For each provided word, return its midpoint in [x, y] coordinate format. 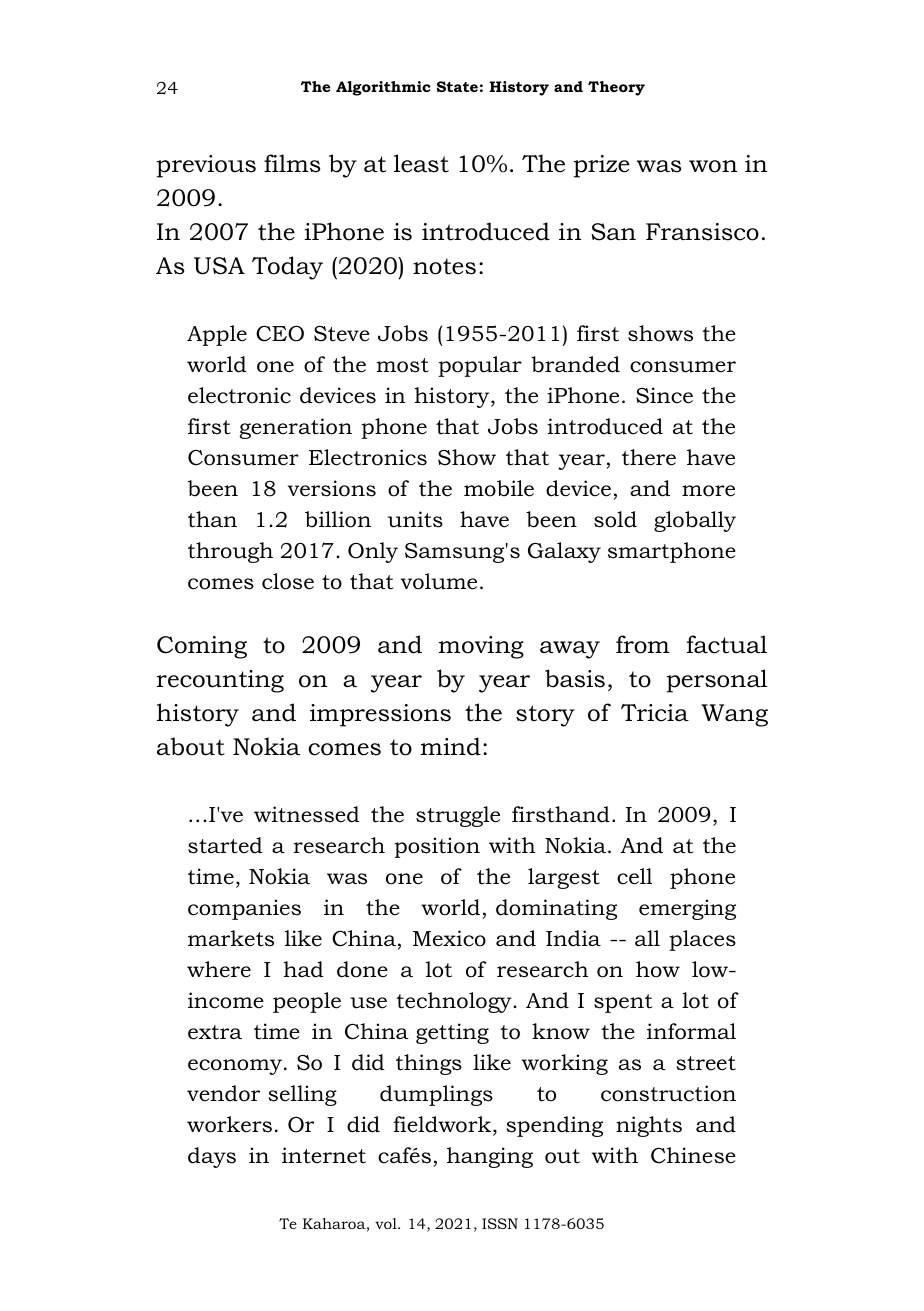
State [457, 86]
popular [480, 366]
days [212, 1157]
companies [244, 909]
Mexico [449, 938]
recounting [220, 681]
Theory [616, 88]
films [292, 163]
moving [481, 647]
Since [664, 395]
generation [295, 428]
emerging [687, 909]
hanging [490, 1157]
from [643, 644]
